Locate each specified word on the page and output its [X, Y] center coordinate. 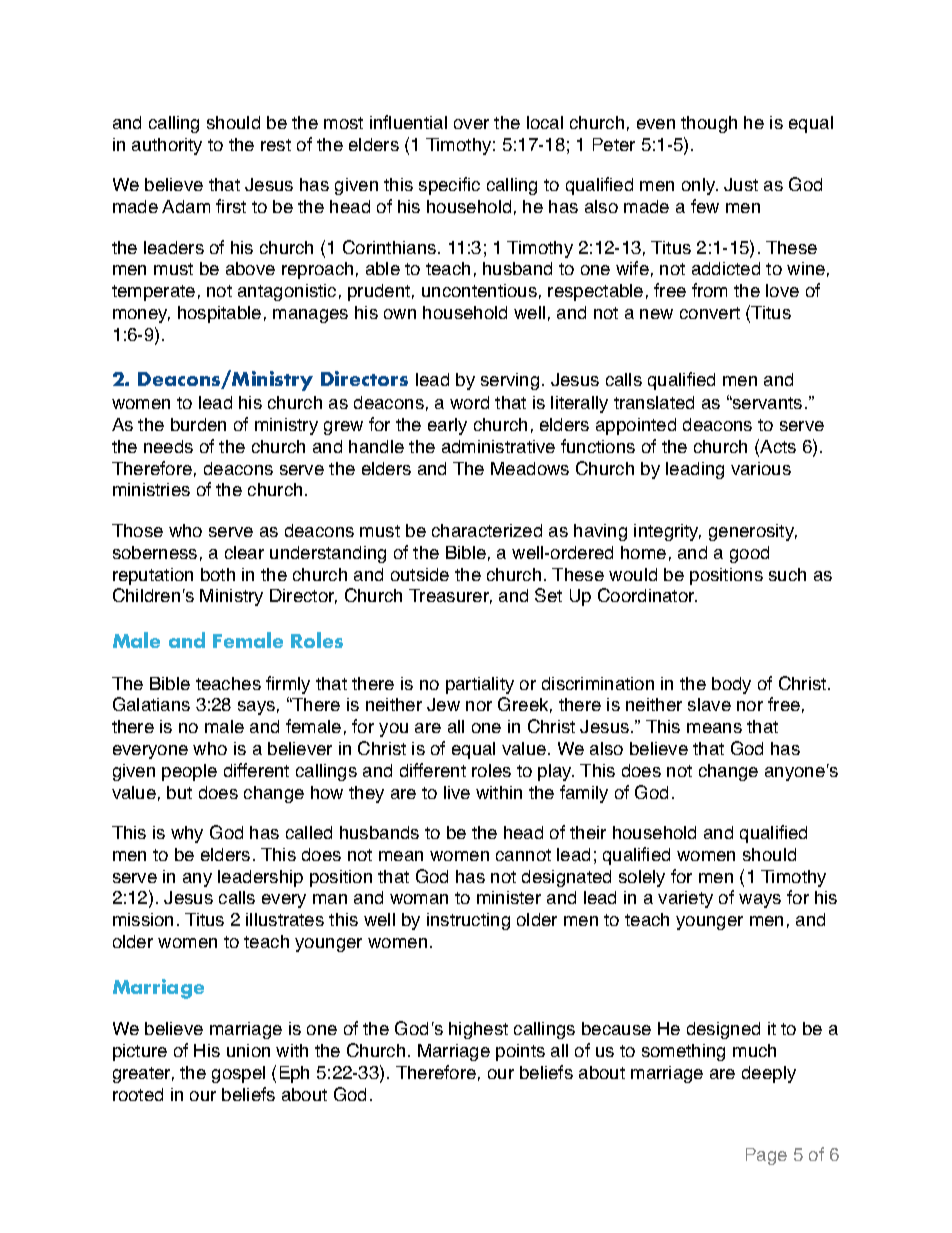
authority [167, 146]
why [187, 834]
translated [654, 402]
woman [419, 899]
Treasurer [450, 596]
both [218, 574]
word [469, 402]
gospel [238, 1074]
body [731, 685]
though [709, 124]
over [471, 124]
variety [685, 899]
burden [198, 424]
